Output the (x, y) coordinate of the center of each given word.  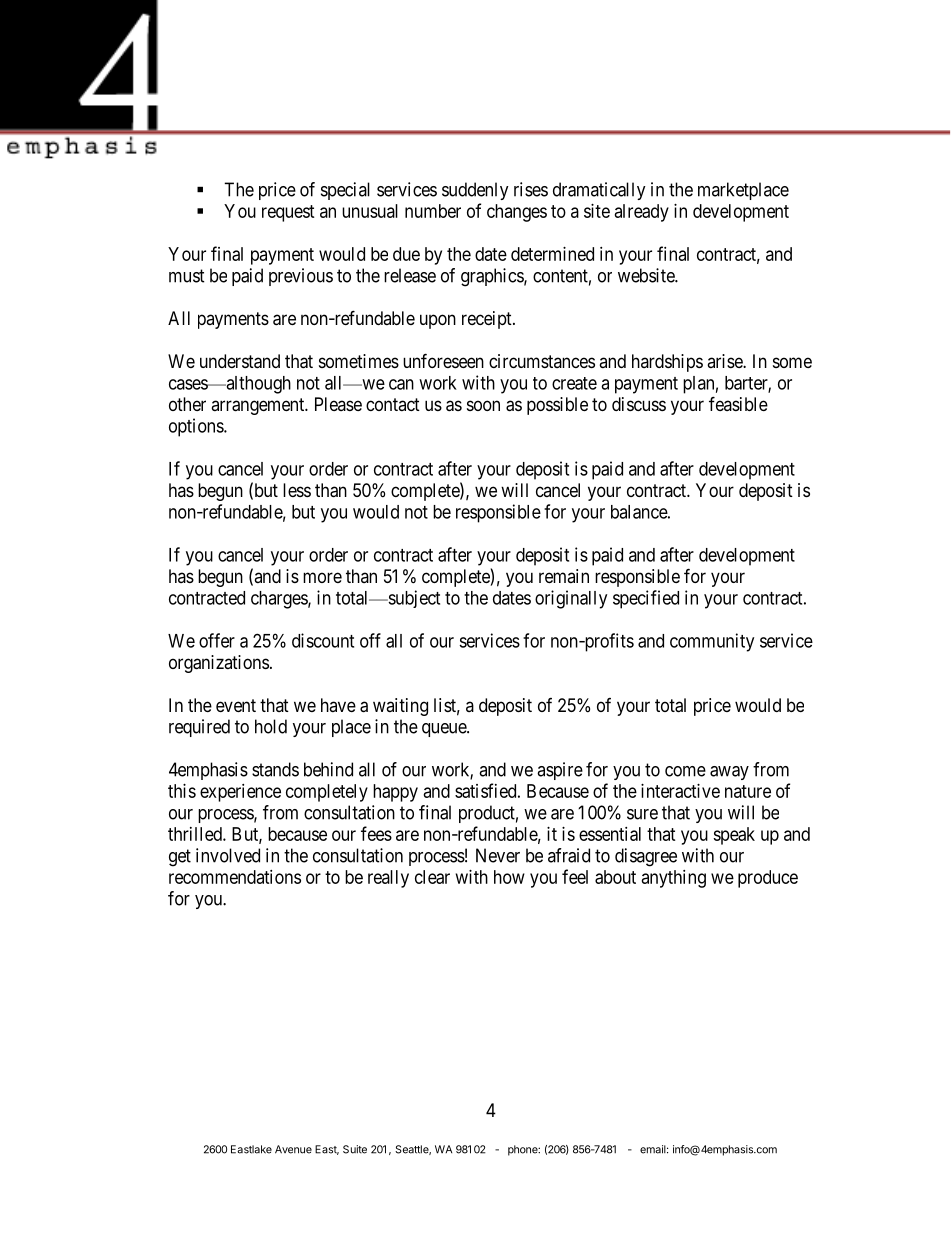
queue (445, 730)
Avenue (293, 1149)
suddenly (475, 191)
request (288, 213)
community (712, 642)
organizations (219, 664)
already (642, 213)
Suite (355, 1149)
